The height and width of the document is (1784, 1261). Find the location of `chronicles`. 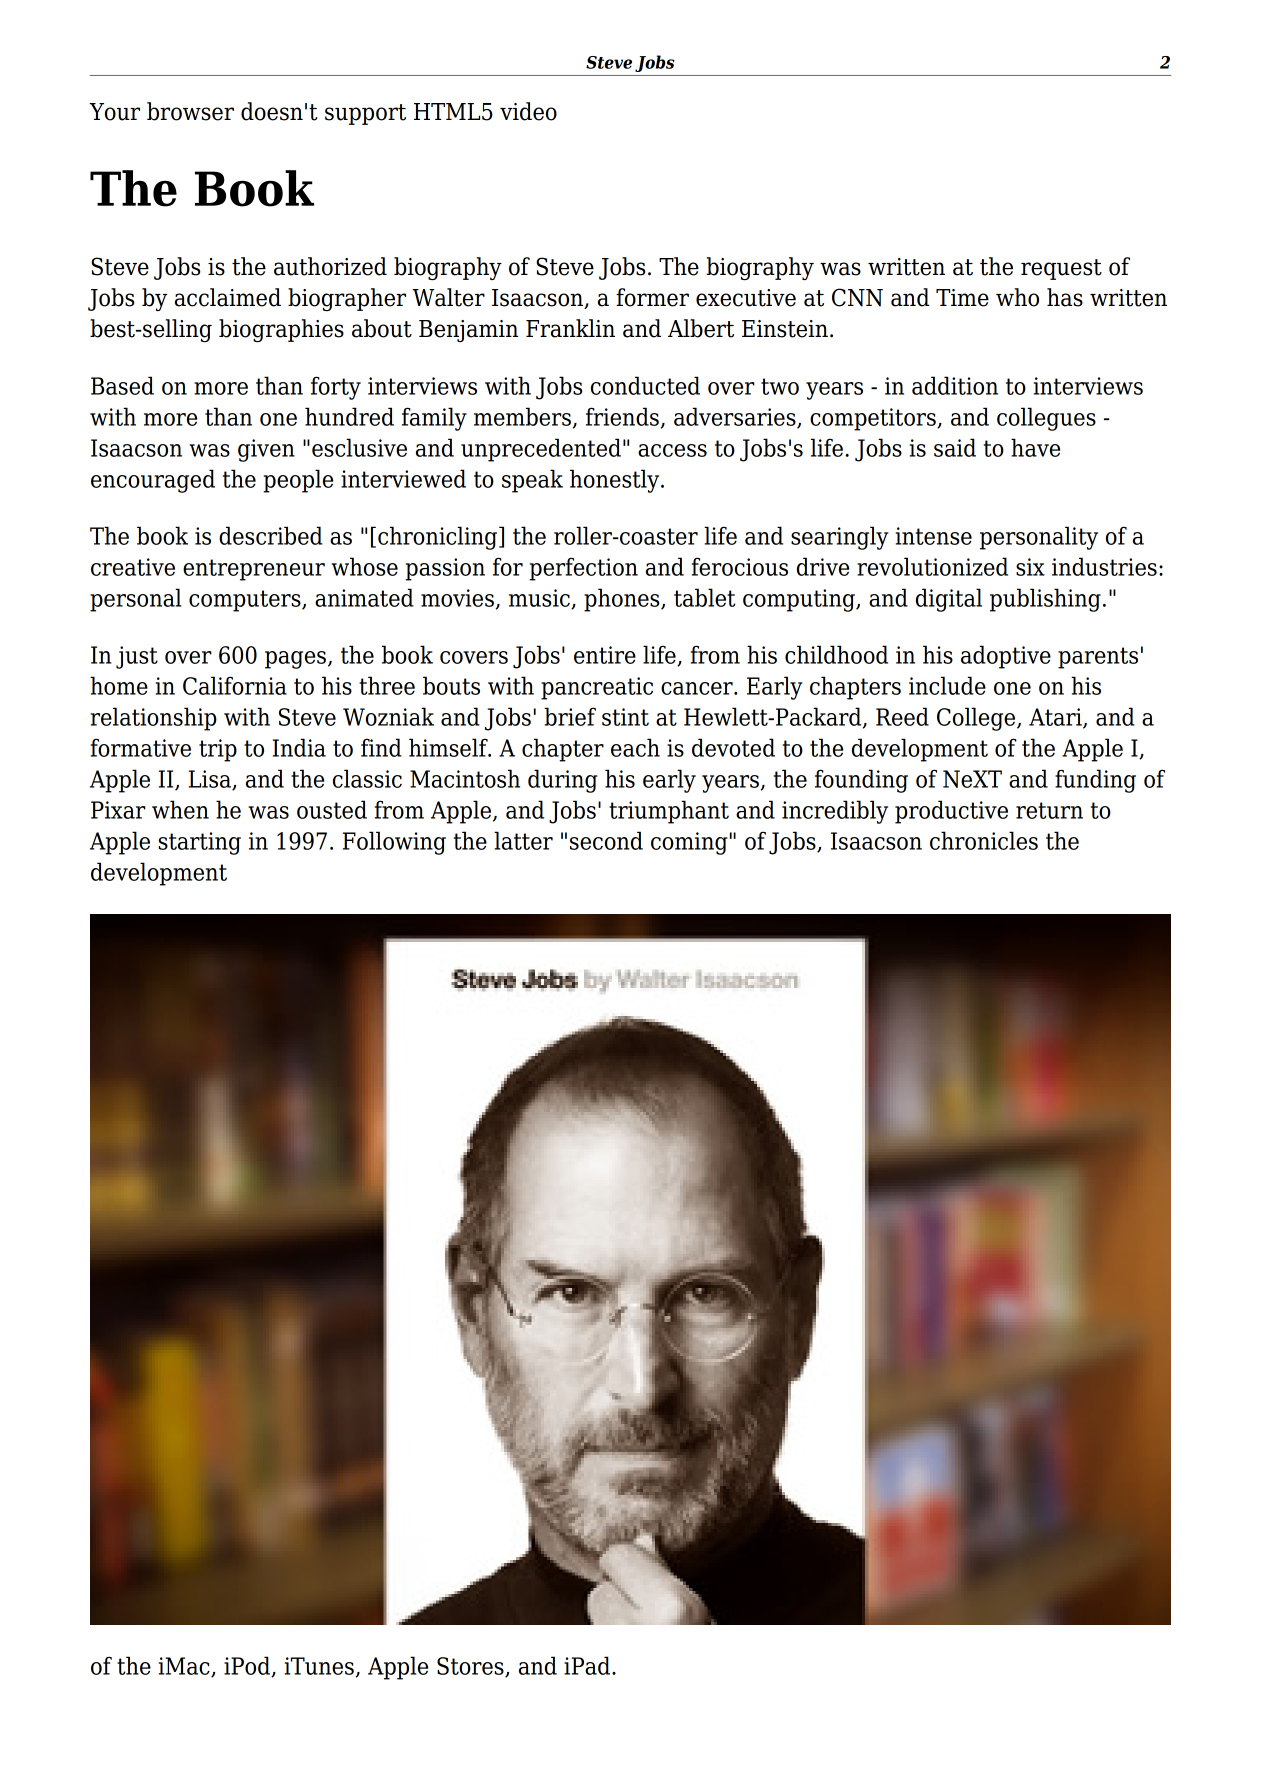

chronicles is located at coordinates (984, 840).
